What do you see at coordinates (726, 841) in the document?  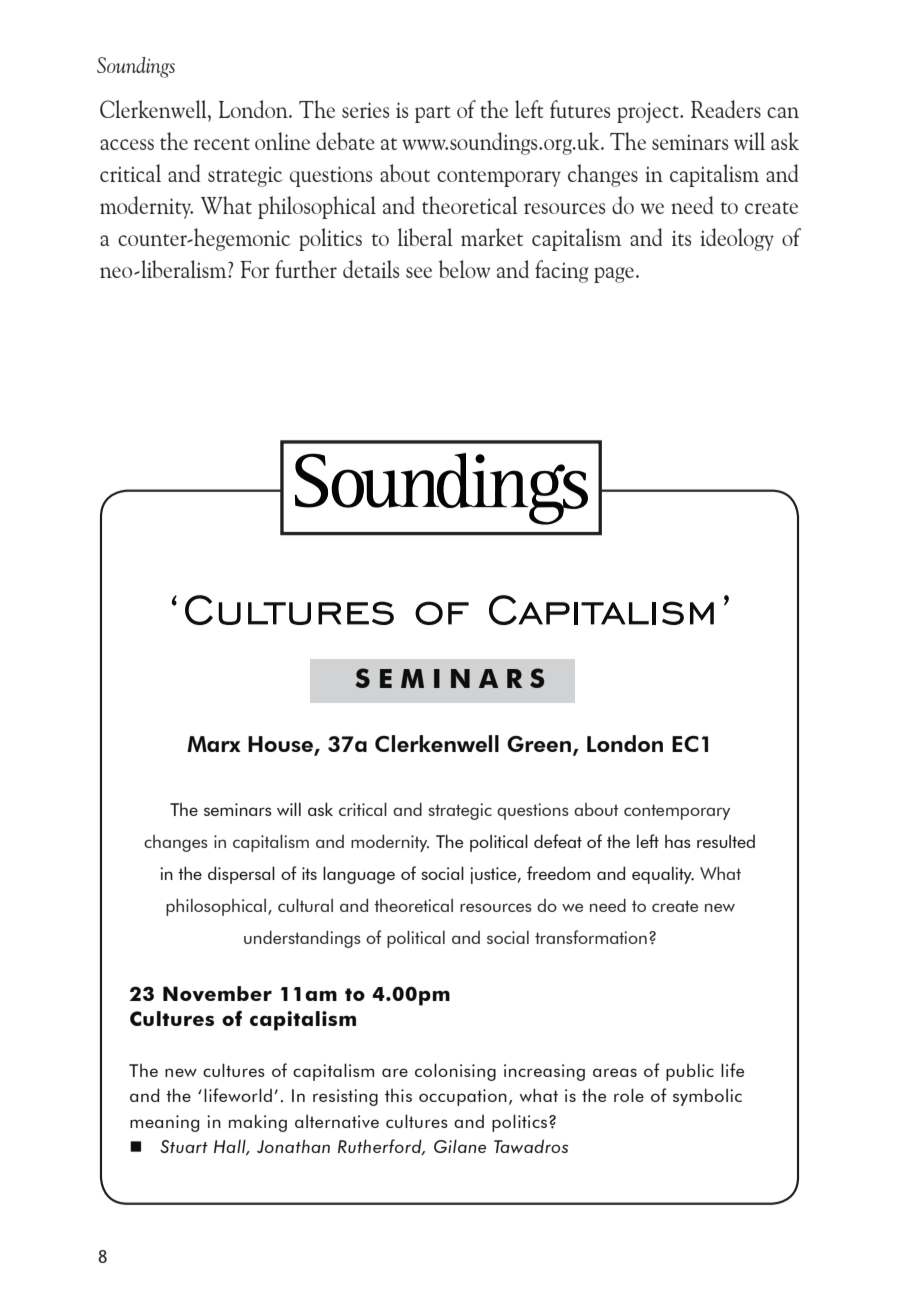 I see `resulted` at bounding box center [726, 841].
